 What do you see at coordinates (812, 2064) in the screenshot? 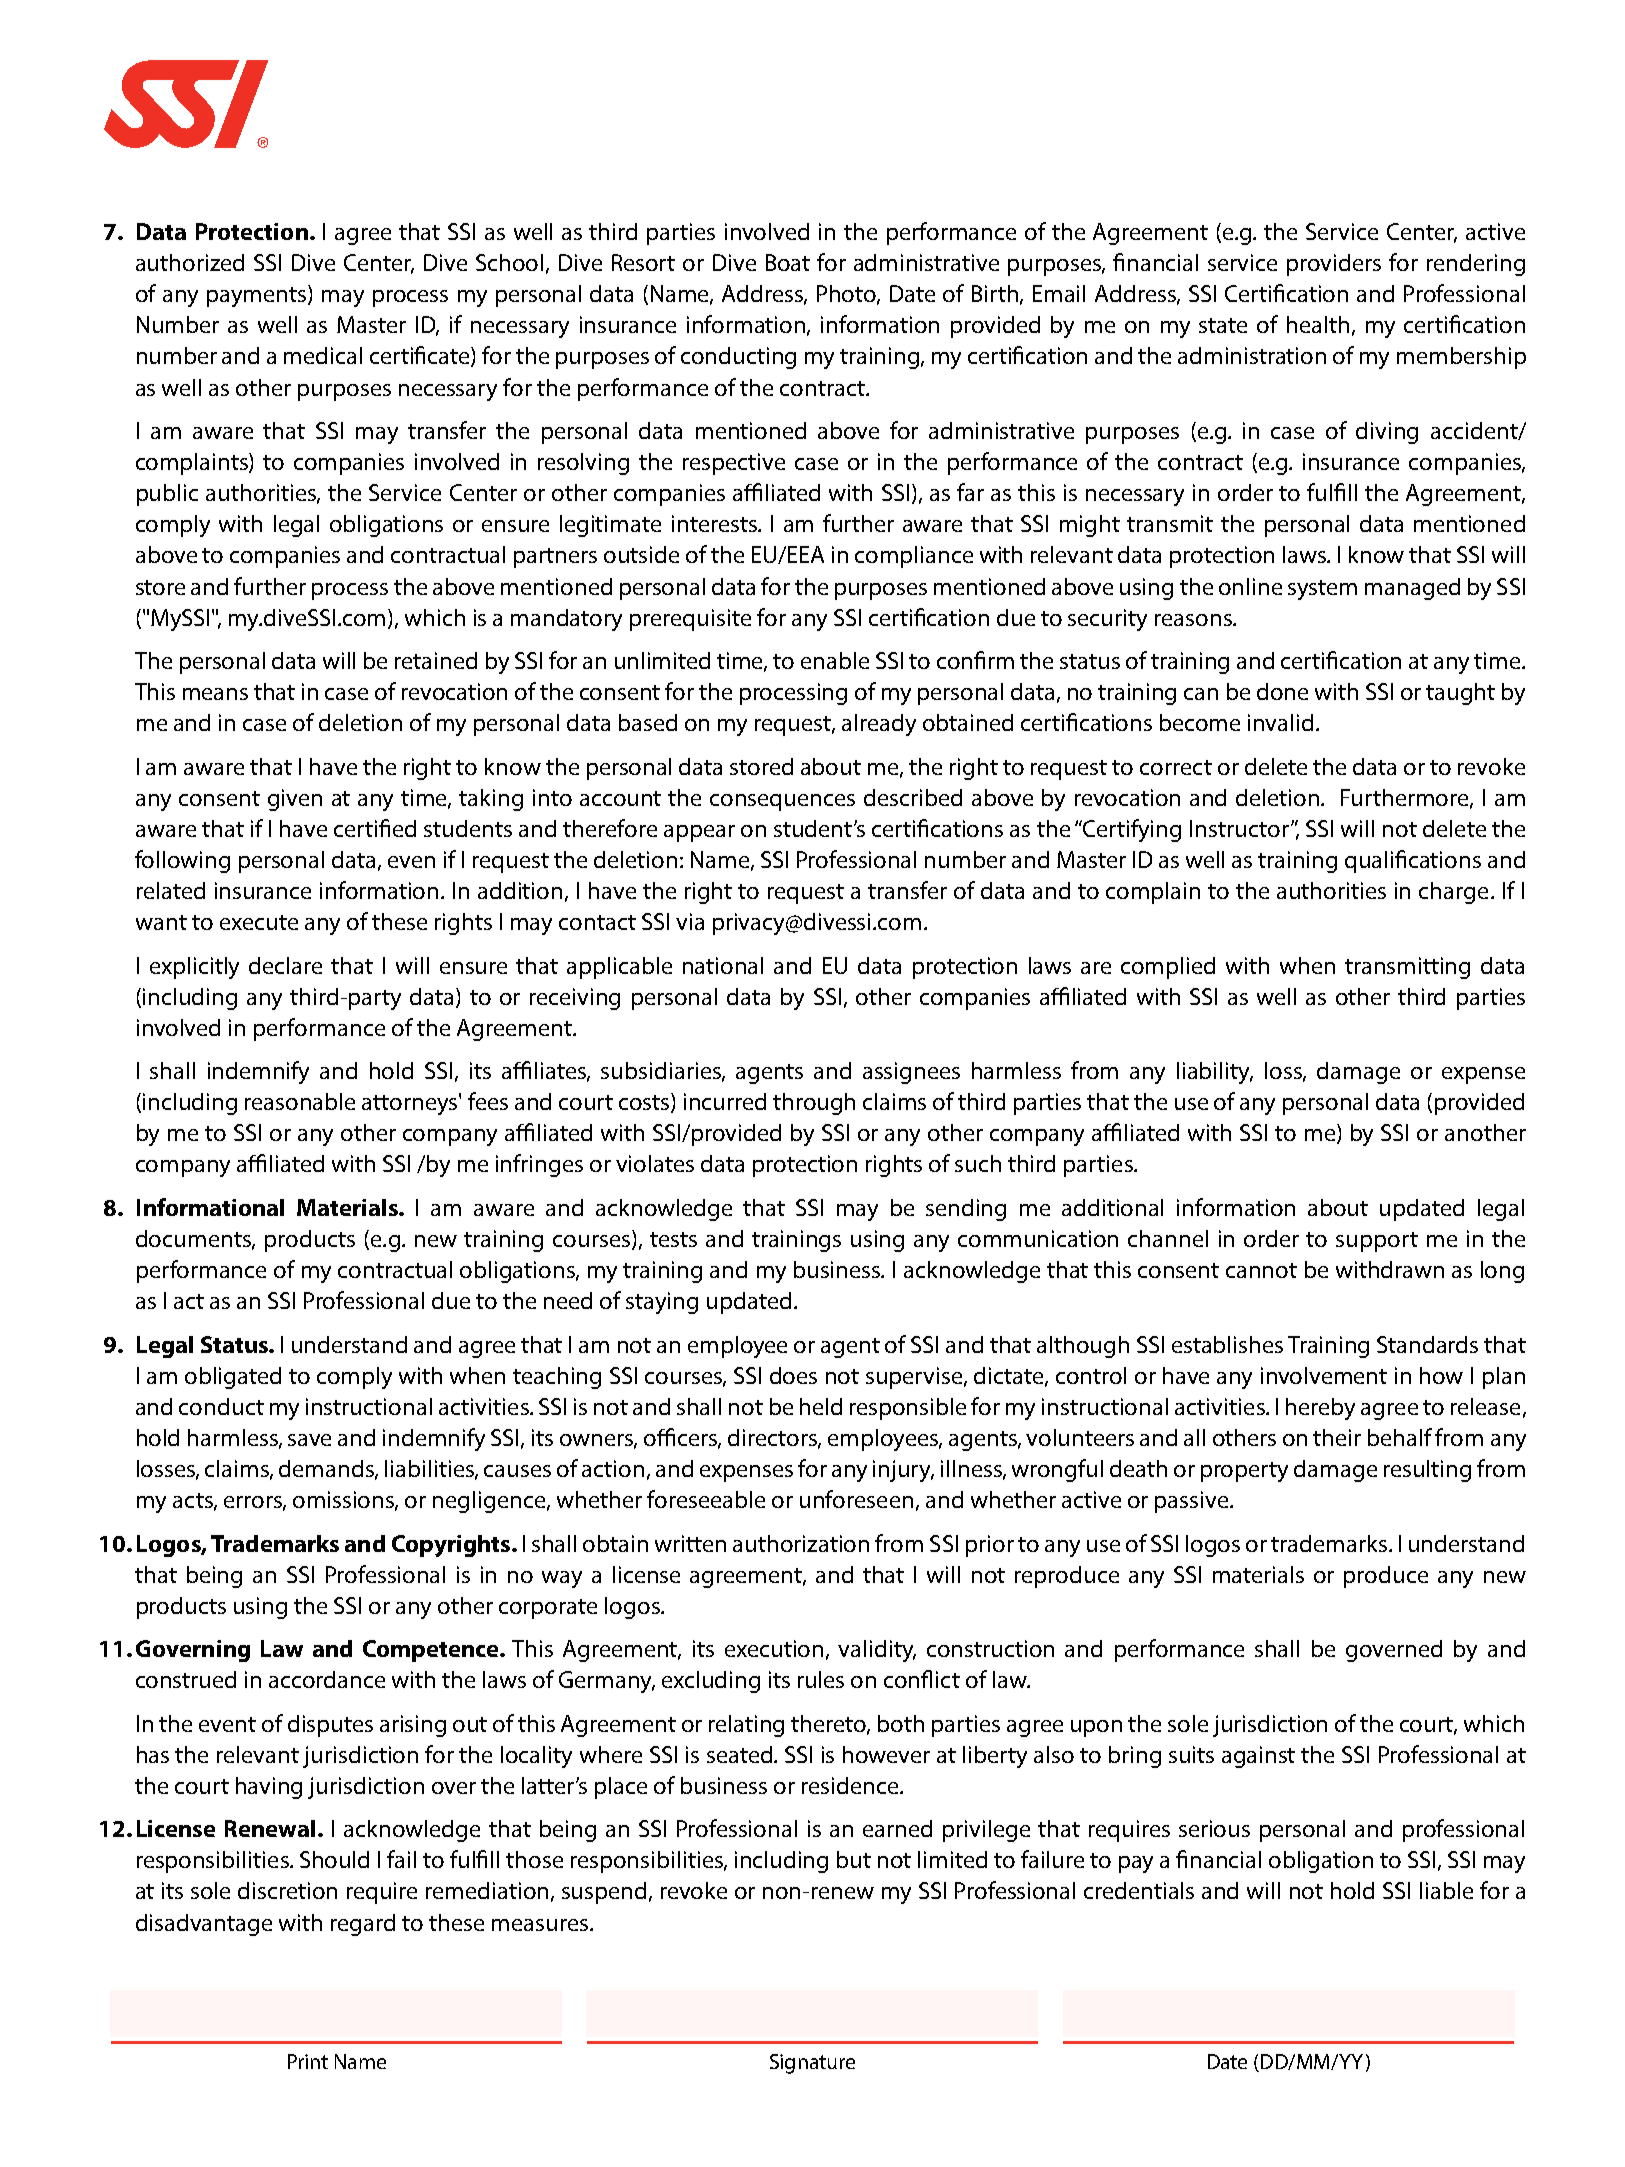
I see `Signature` at bounding box center [812, 2064].
